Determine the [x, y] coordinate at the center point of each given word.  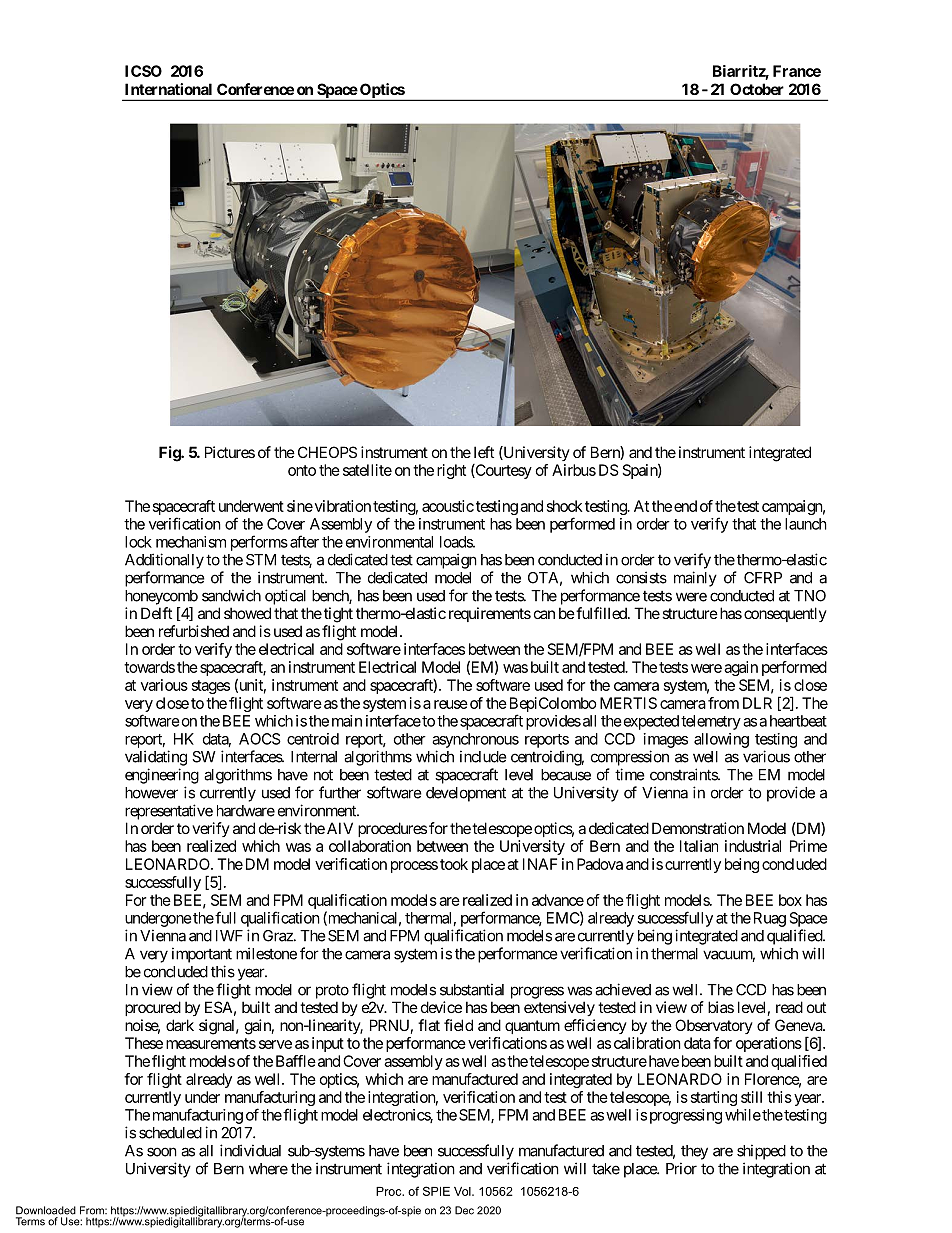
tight [338, 615]
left [484, 452]
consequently [785, 614]
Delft [156, 613]
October [757, 89]
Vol [463, 1191]
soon [162, 1152]
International [168, 89]
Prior [681, 1168]
